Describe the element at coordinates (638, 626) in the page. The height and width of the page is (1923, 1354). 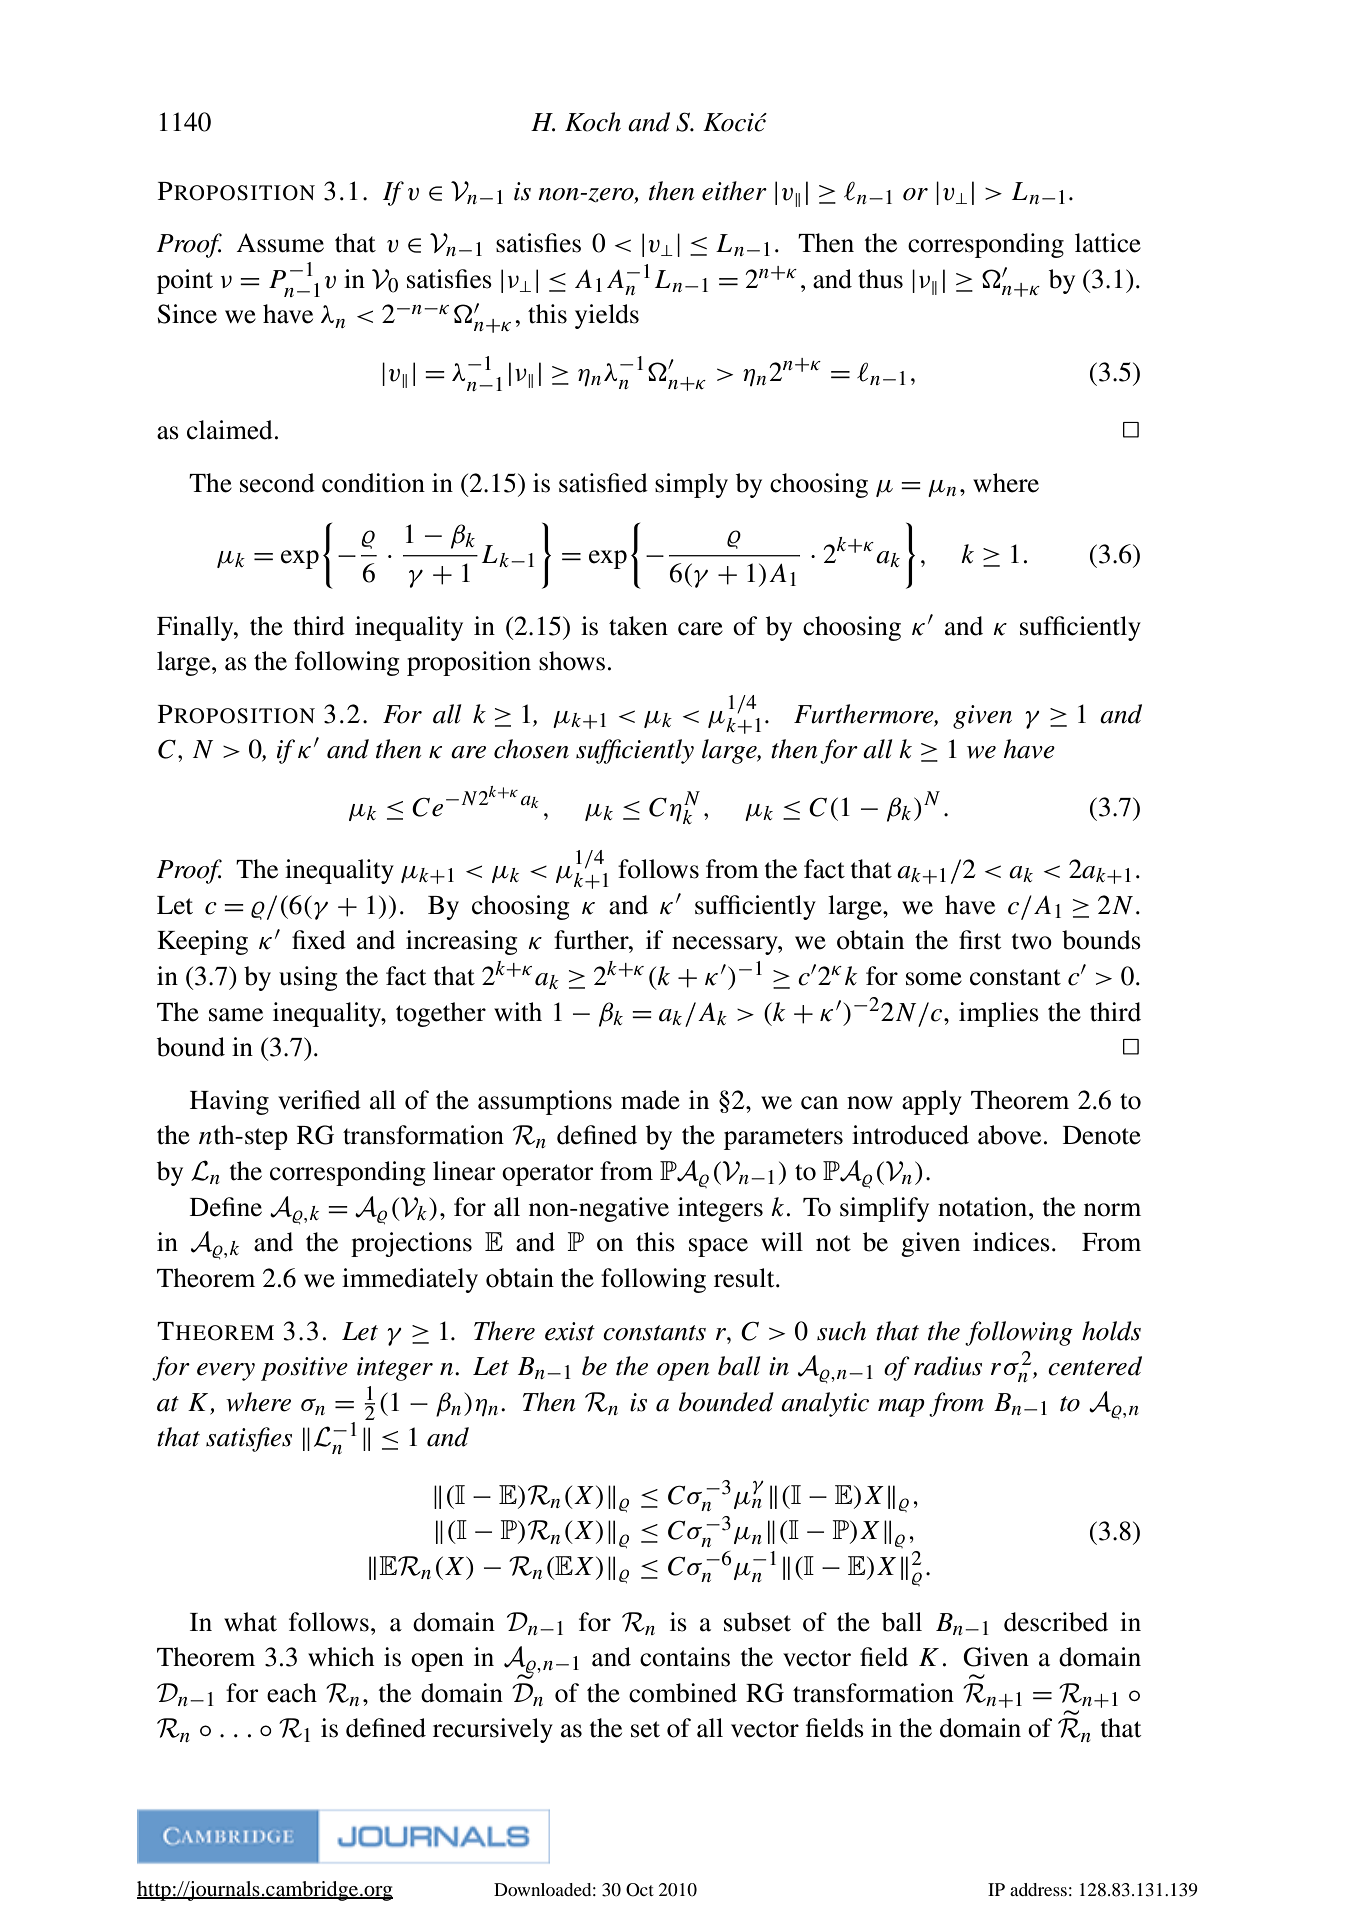
I see `taken` at that location.
